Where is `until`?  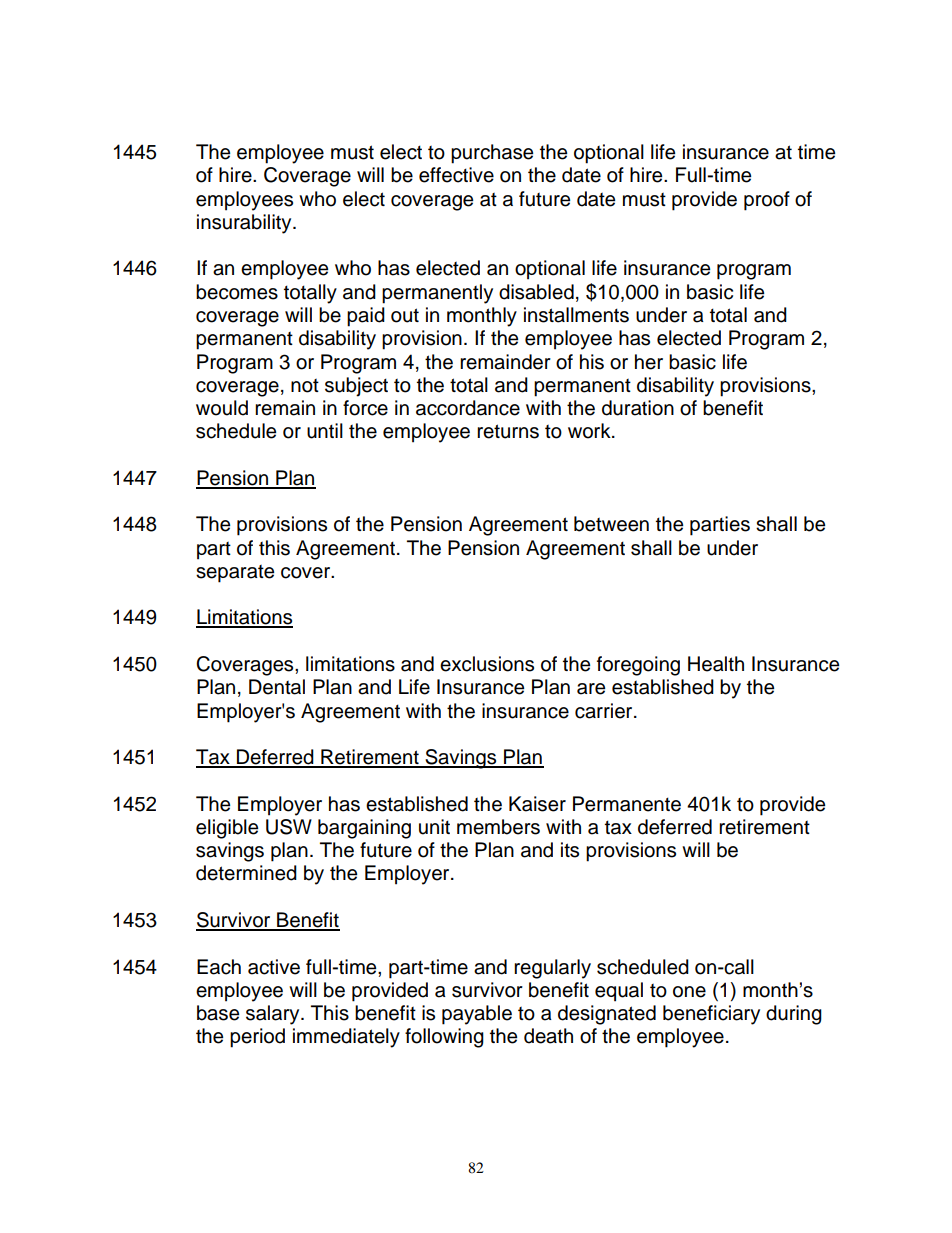 until is located at coordinates (325, 431).
